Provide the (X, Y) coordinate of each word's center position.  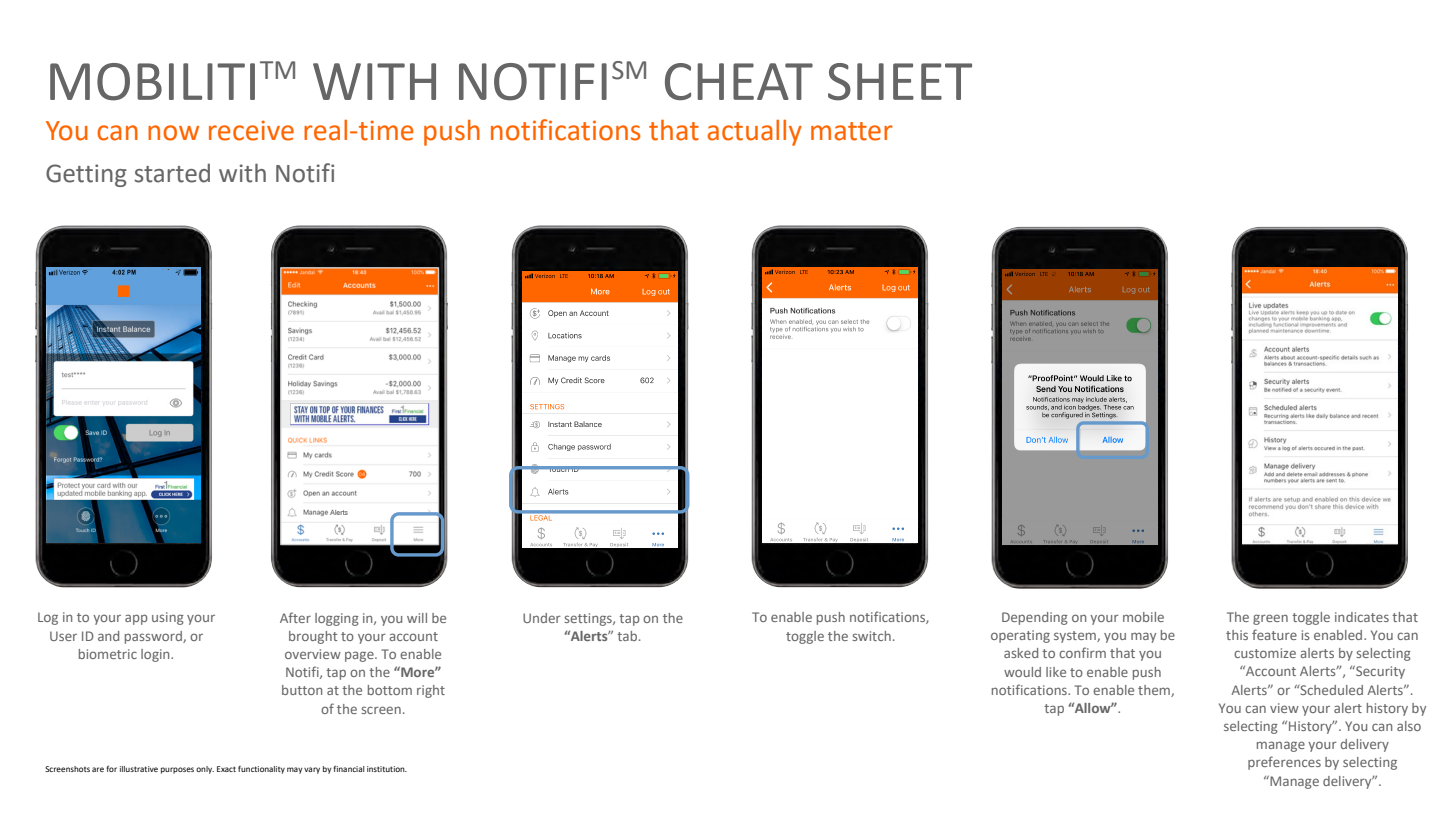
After (295, 617)
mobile (1143, 617)
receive (251, 130)
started (172, 173)
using (168, 618)
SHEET (900, 82)
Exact (226, 769)
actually (755, 133)
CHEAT (739, 81)
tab (628, 636)
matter (852, 131)
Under (542, 618)
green (1270, 619)
